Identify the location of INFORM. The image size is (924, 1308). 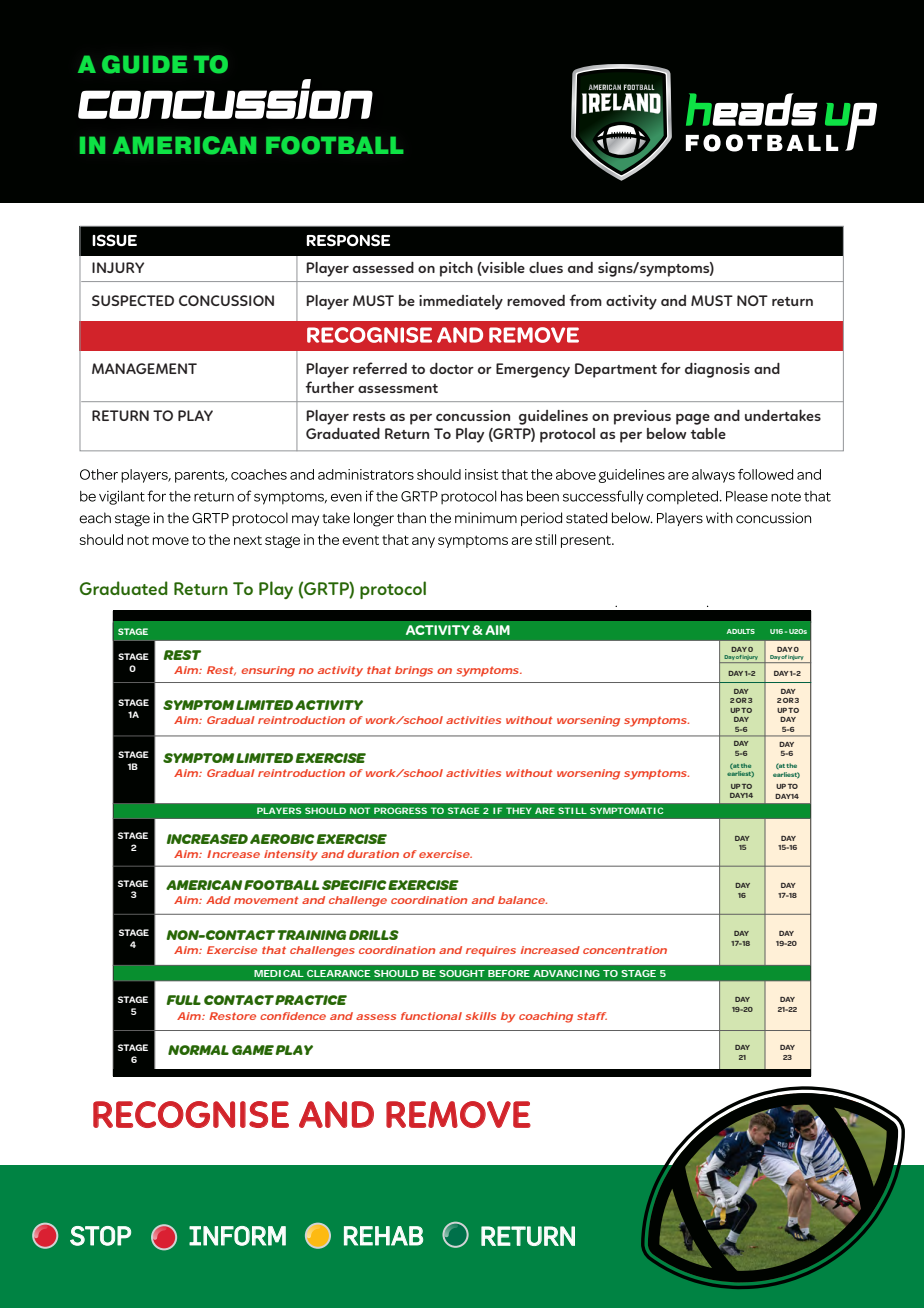
(237, 1236).
